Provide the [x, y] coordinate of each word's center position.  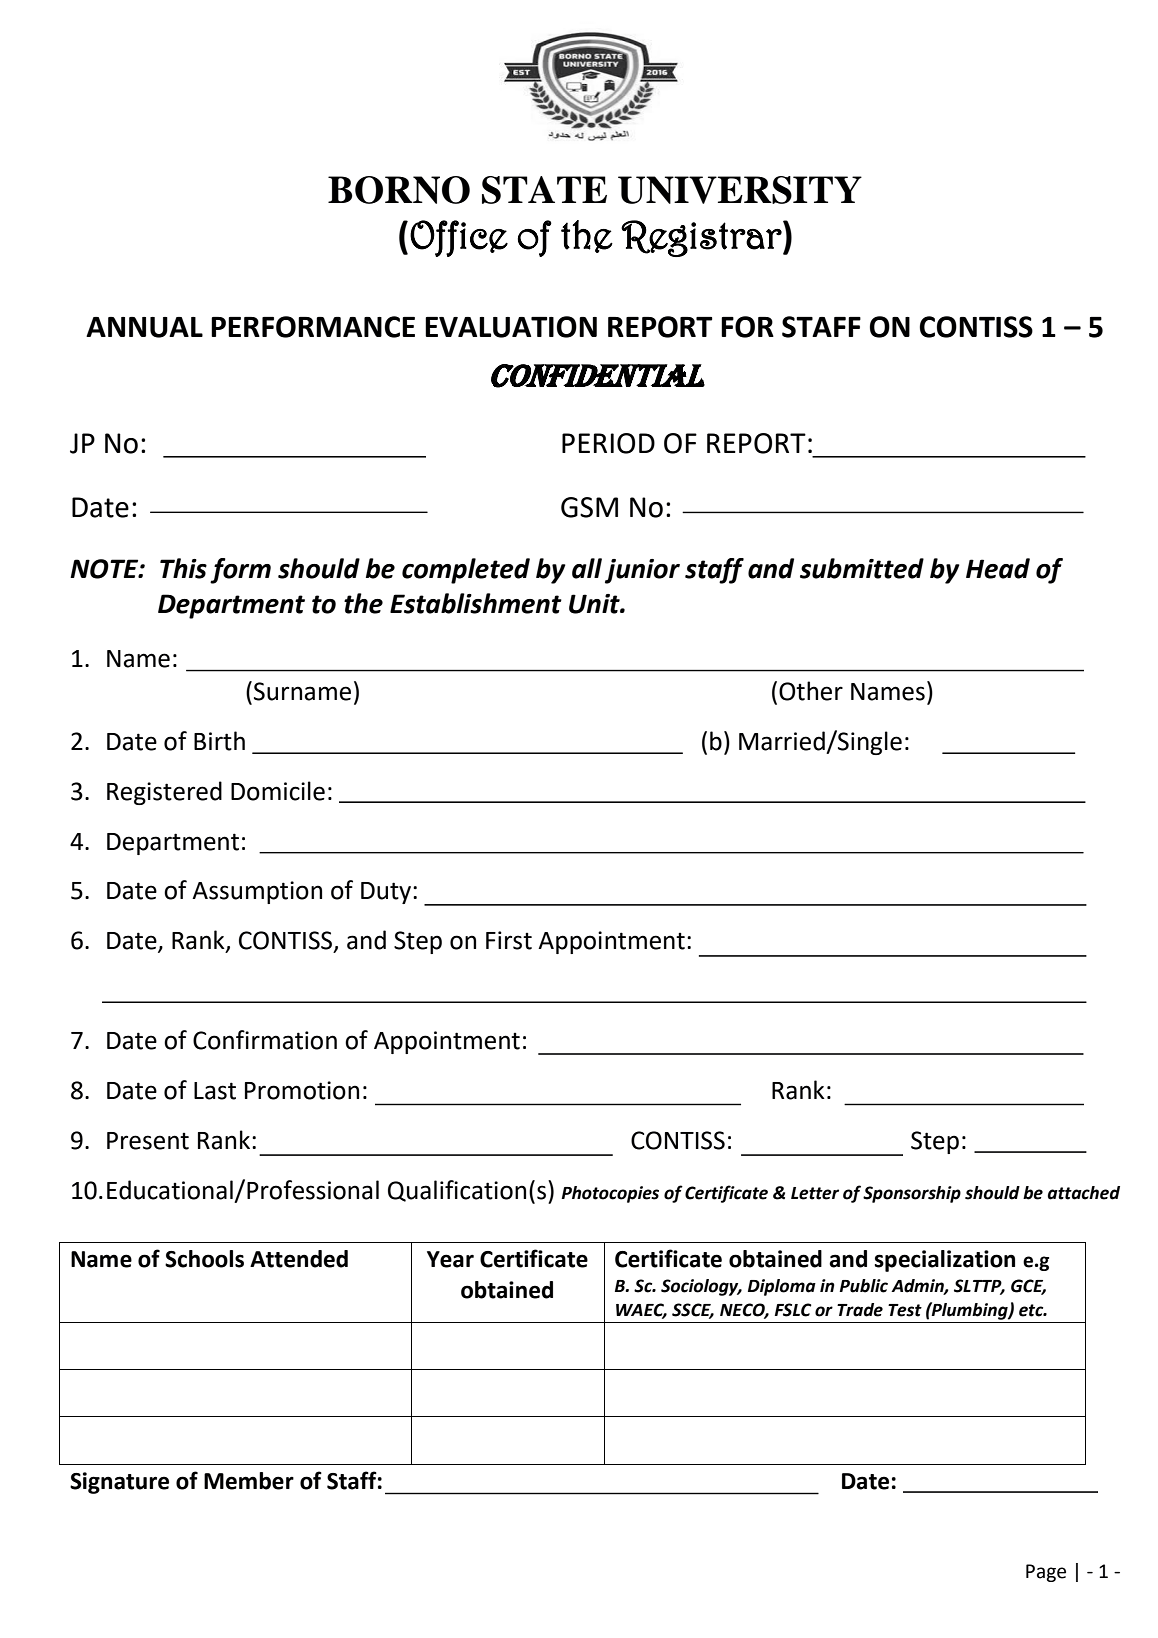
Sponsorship [912, 1194]
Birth [219, 741]
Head [998, 568]
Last [215, 1091]
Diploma [782, 1287]
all [587, 568]
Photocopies [610, 1194]
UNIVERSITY [740, 190]
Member [249, 1481]
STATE [544, 190]
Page [1046, 1573]
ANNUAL [144, 327]
